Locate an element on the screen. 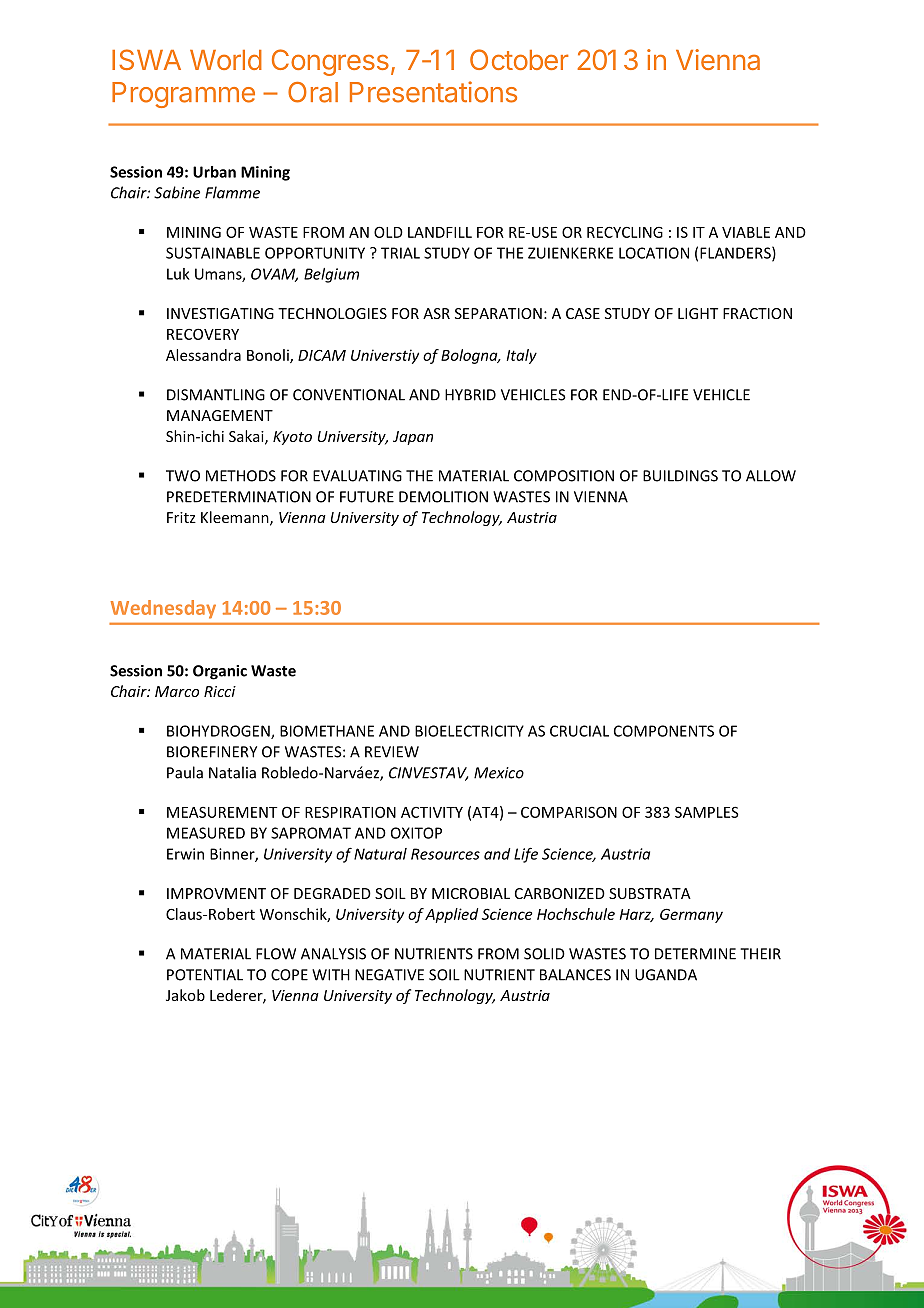 Image resolution: width=924 pixels, height=1308 pixels. Mexico is located at coordinates (499, 773).
